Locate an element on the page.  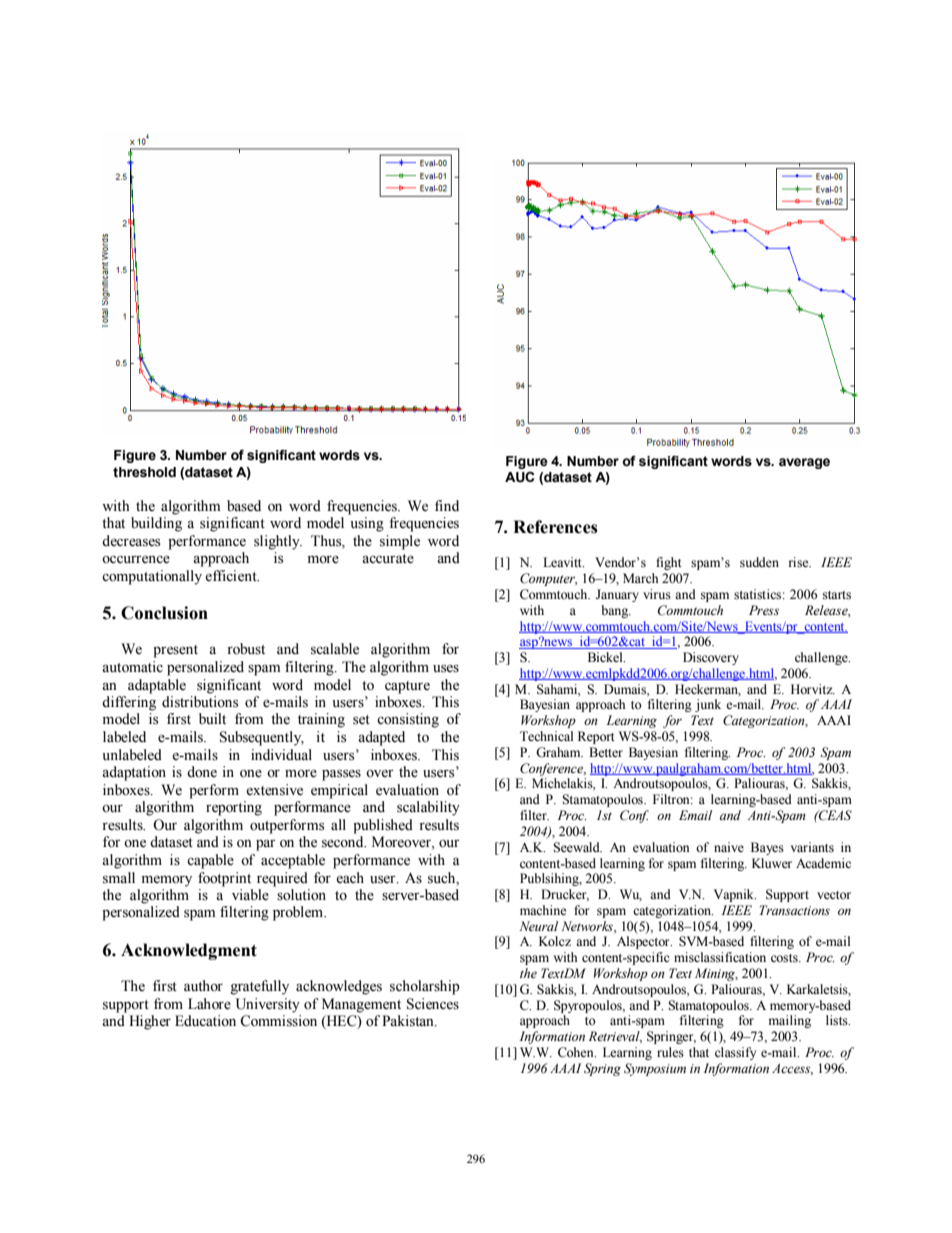
scalability is located at coordinates (428, 808).
